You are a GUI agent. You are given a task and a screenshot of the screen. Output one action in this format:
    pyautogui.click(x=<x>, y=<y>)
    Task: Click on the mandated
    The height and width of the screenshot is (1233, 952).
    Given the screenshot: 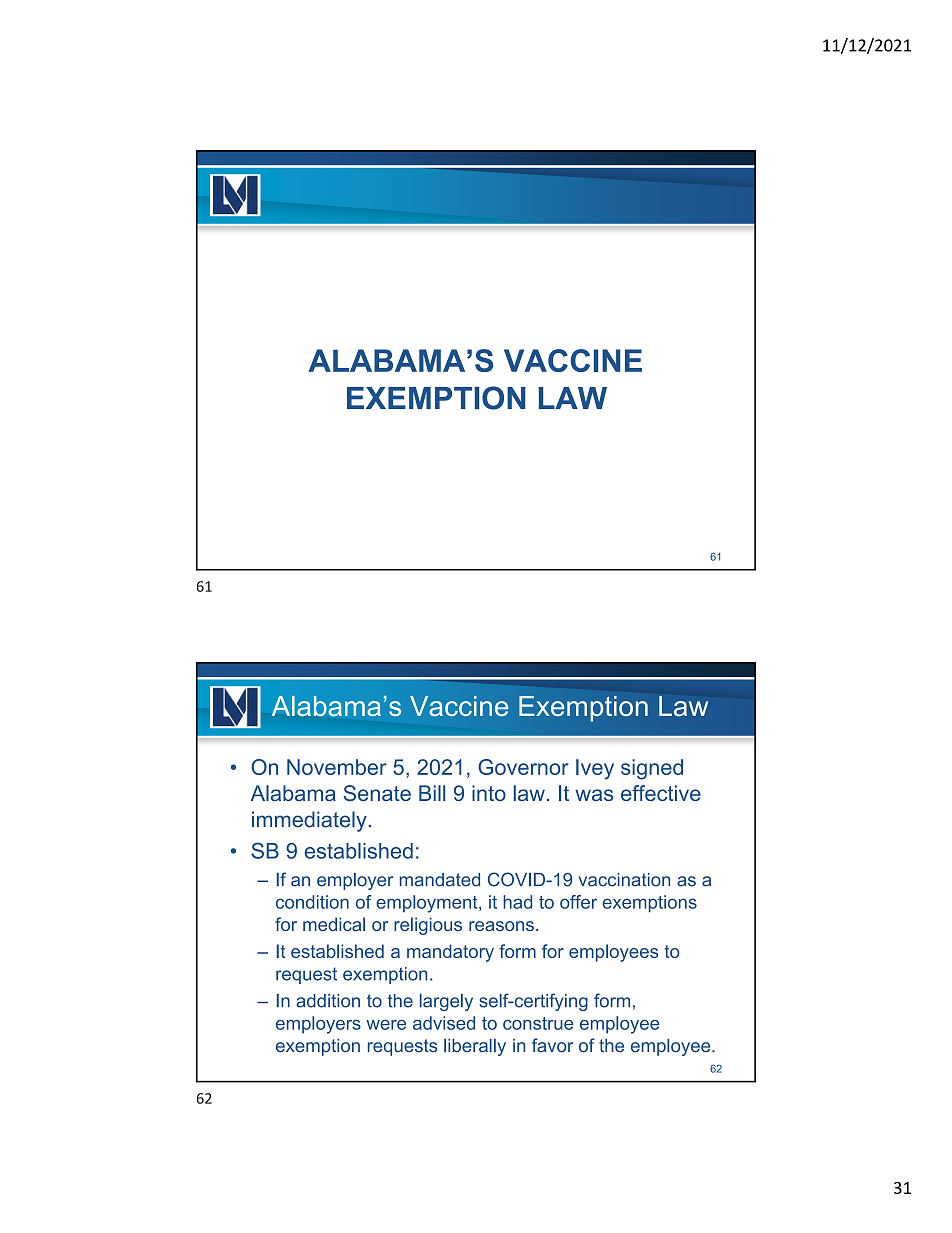 What is the action you would take?
    pyautogui.click(x=440, y=880)
